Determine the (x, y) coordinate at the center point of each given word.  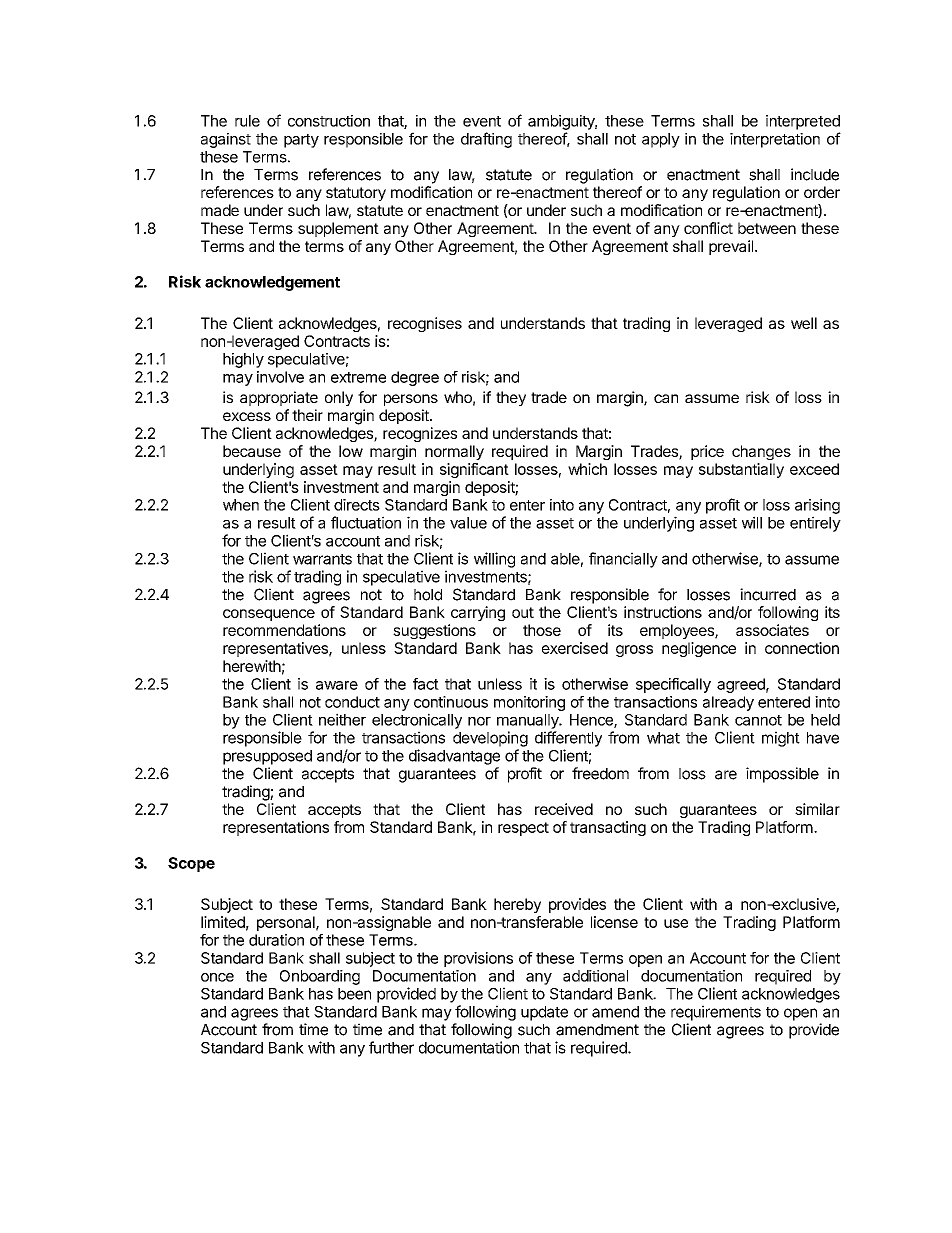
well (804, 323)
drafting (486, 140)
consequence (269, 615)
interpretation (775, 140)
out (523, 612)
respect (523, 829)
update (544, 1013)
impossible (782, 775)
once (217, 977)
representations (276, 828)
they (511, 398)
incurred (768, 594)
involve (280, 377)
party (301, 141)
